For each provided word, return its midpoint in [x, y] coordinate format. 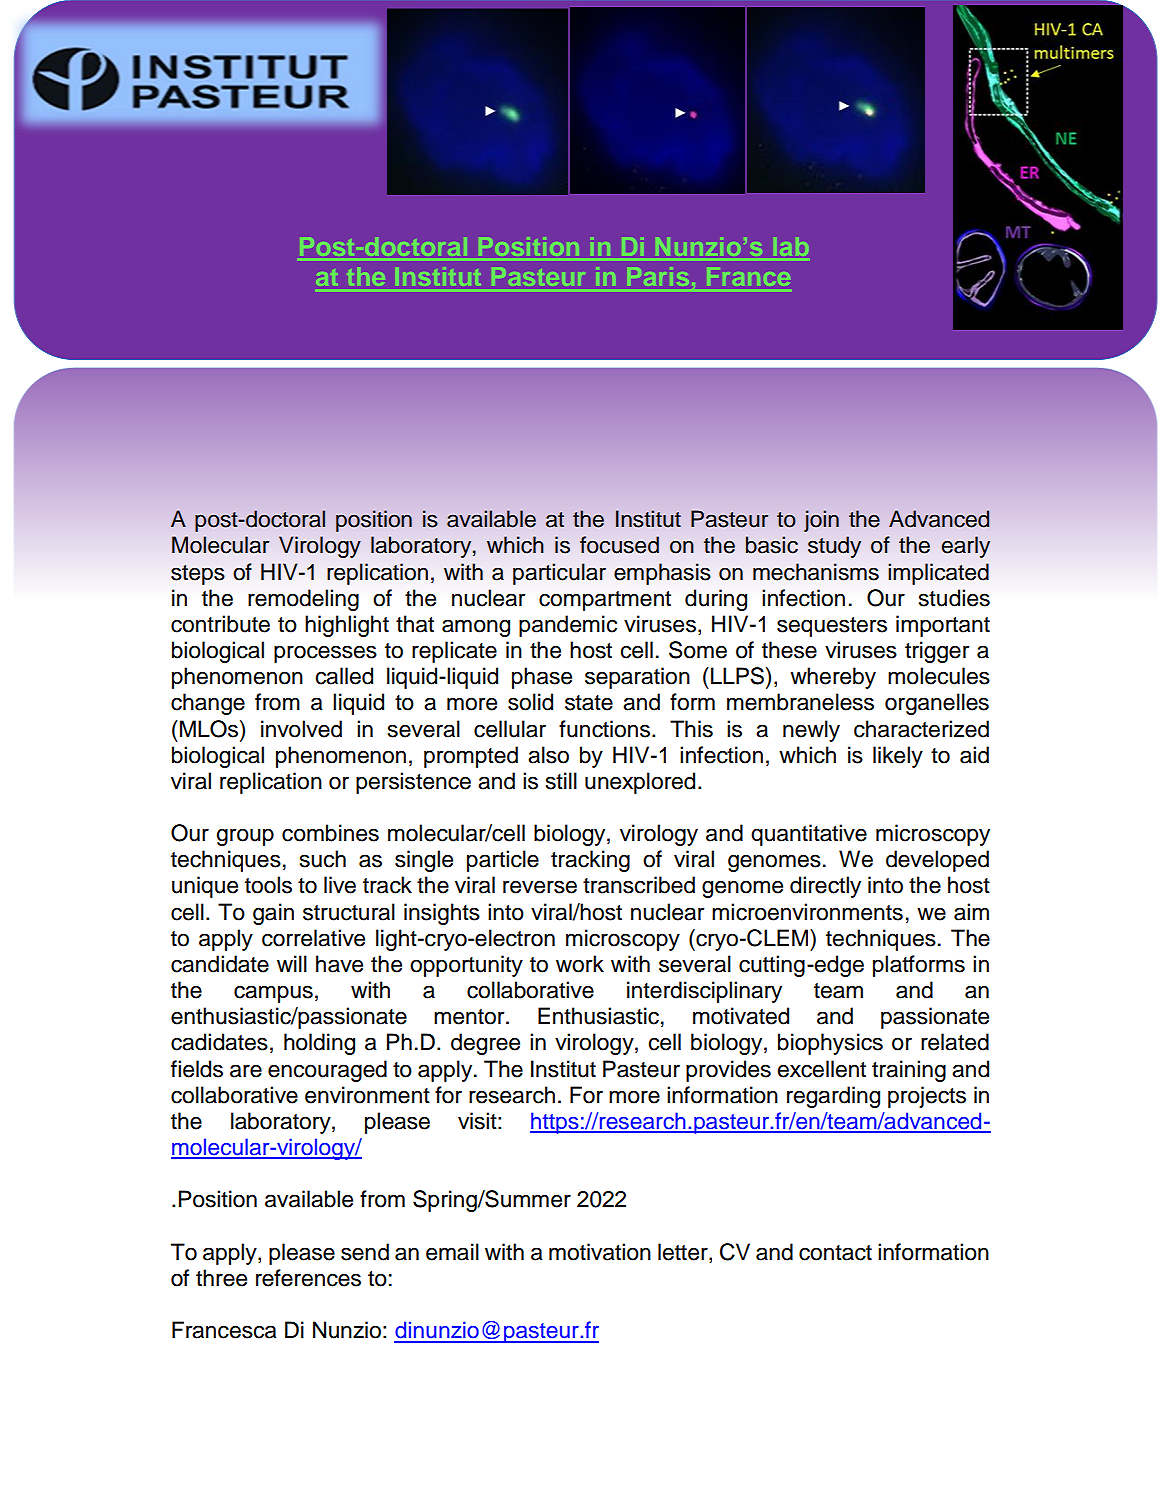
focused [619, 545]
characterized [921, 729]
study [834, 547]
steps [198, 575]
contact [835, 1253]
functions [604, 729]
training [909, 1071]
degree [485, 1044]
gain [273, 914]
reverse [540, 887]
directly [825, 887]
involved [301, 729]
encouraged [327, 1071]
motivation [600, 1252]
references [308, 1278]
